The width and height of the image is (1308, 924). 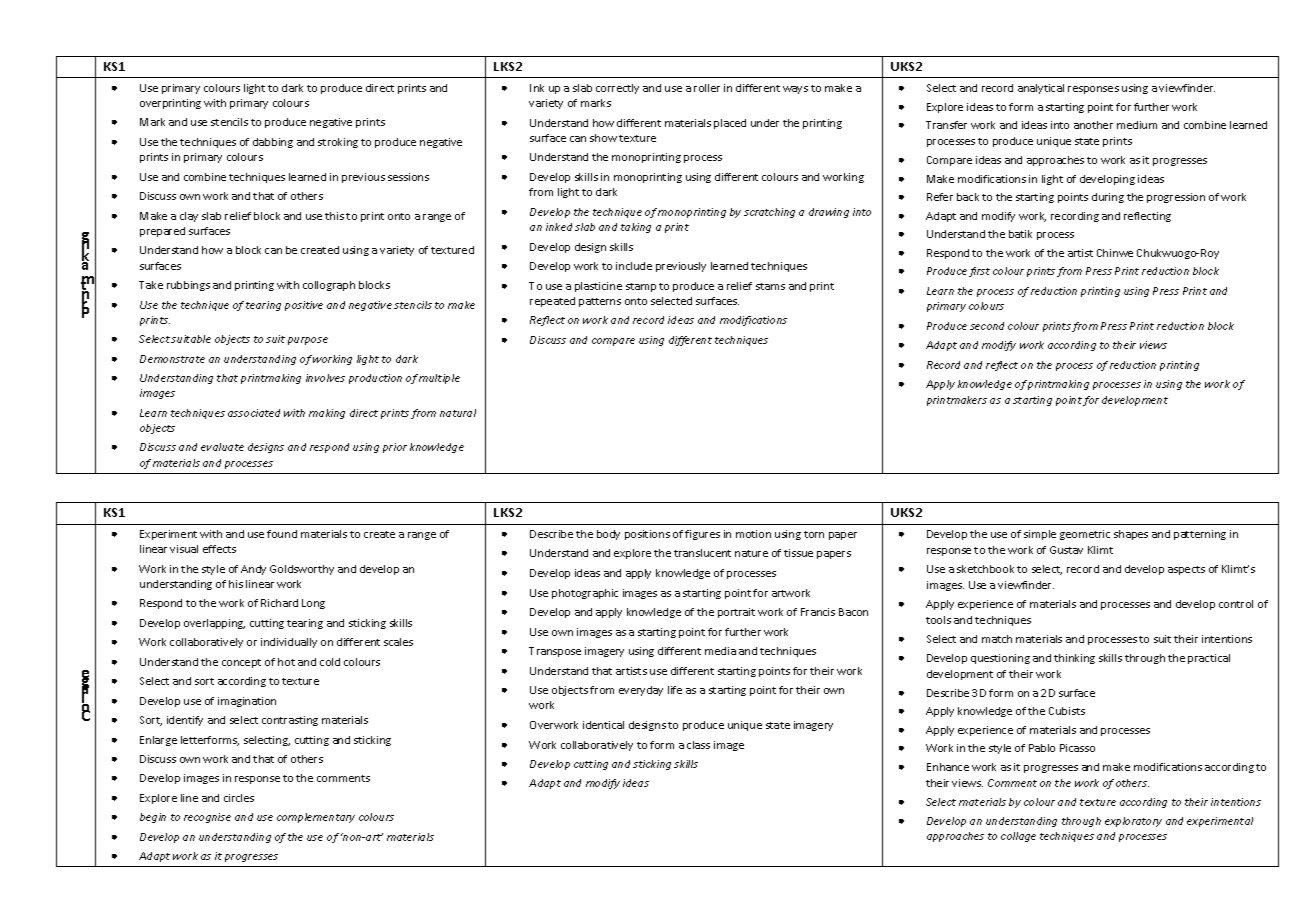 What do you see at coordinates (641, 287) in the image?
I see `stamp` at bounding box center [641, 287].
